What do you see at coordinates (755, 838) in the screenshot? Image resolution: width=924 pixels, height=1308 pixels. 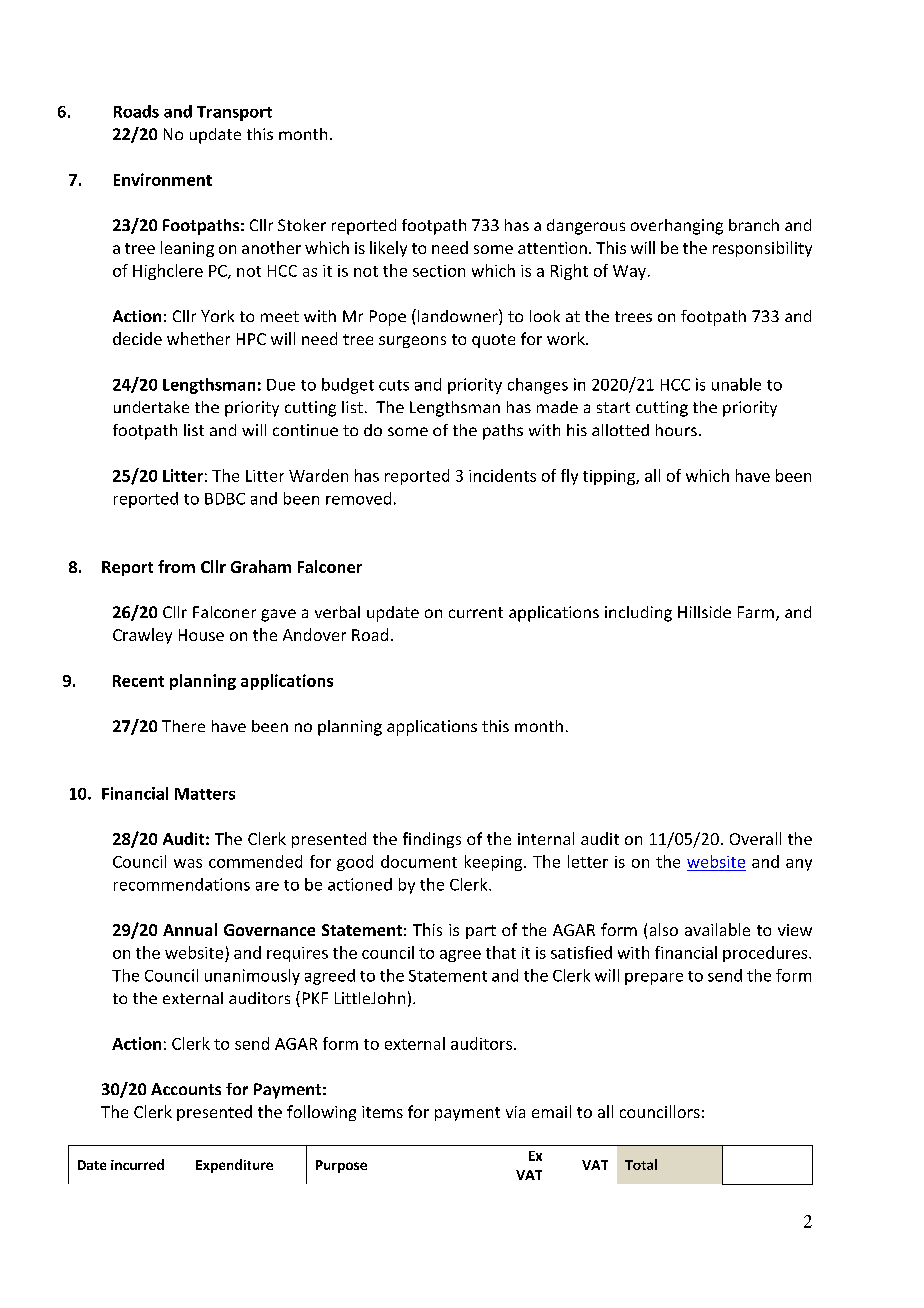 I see `Overall` at bounding box center [755, 838].
